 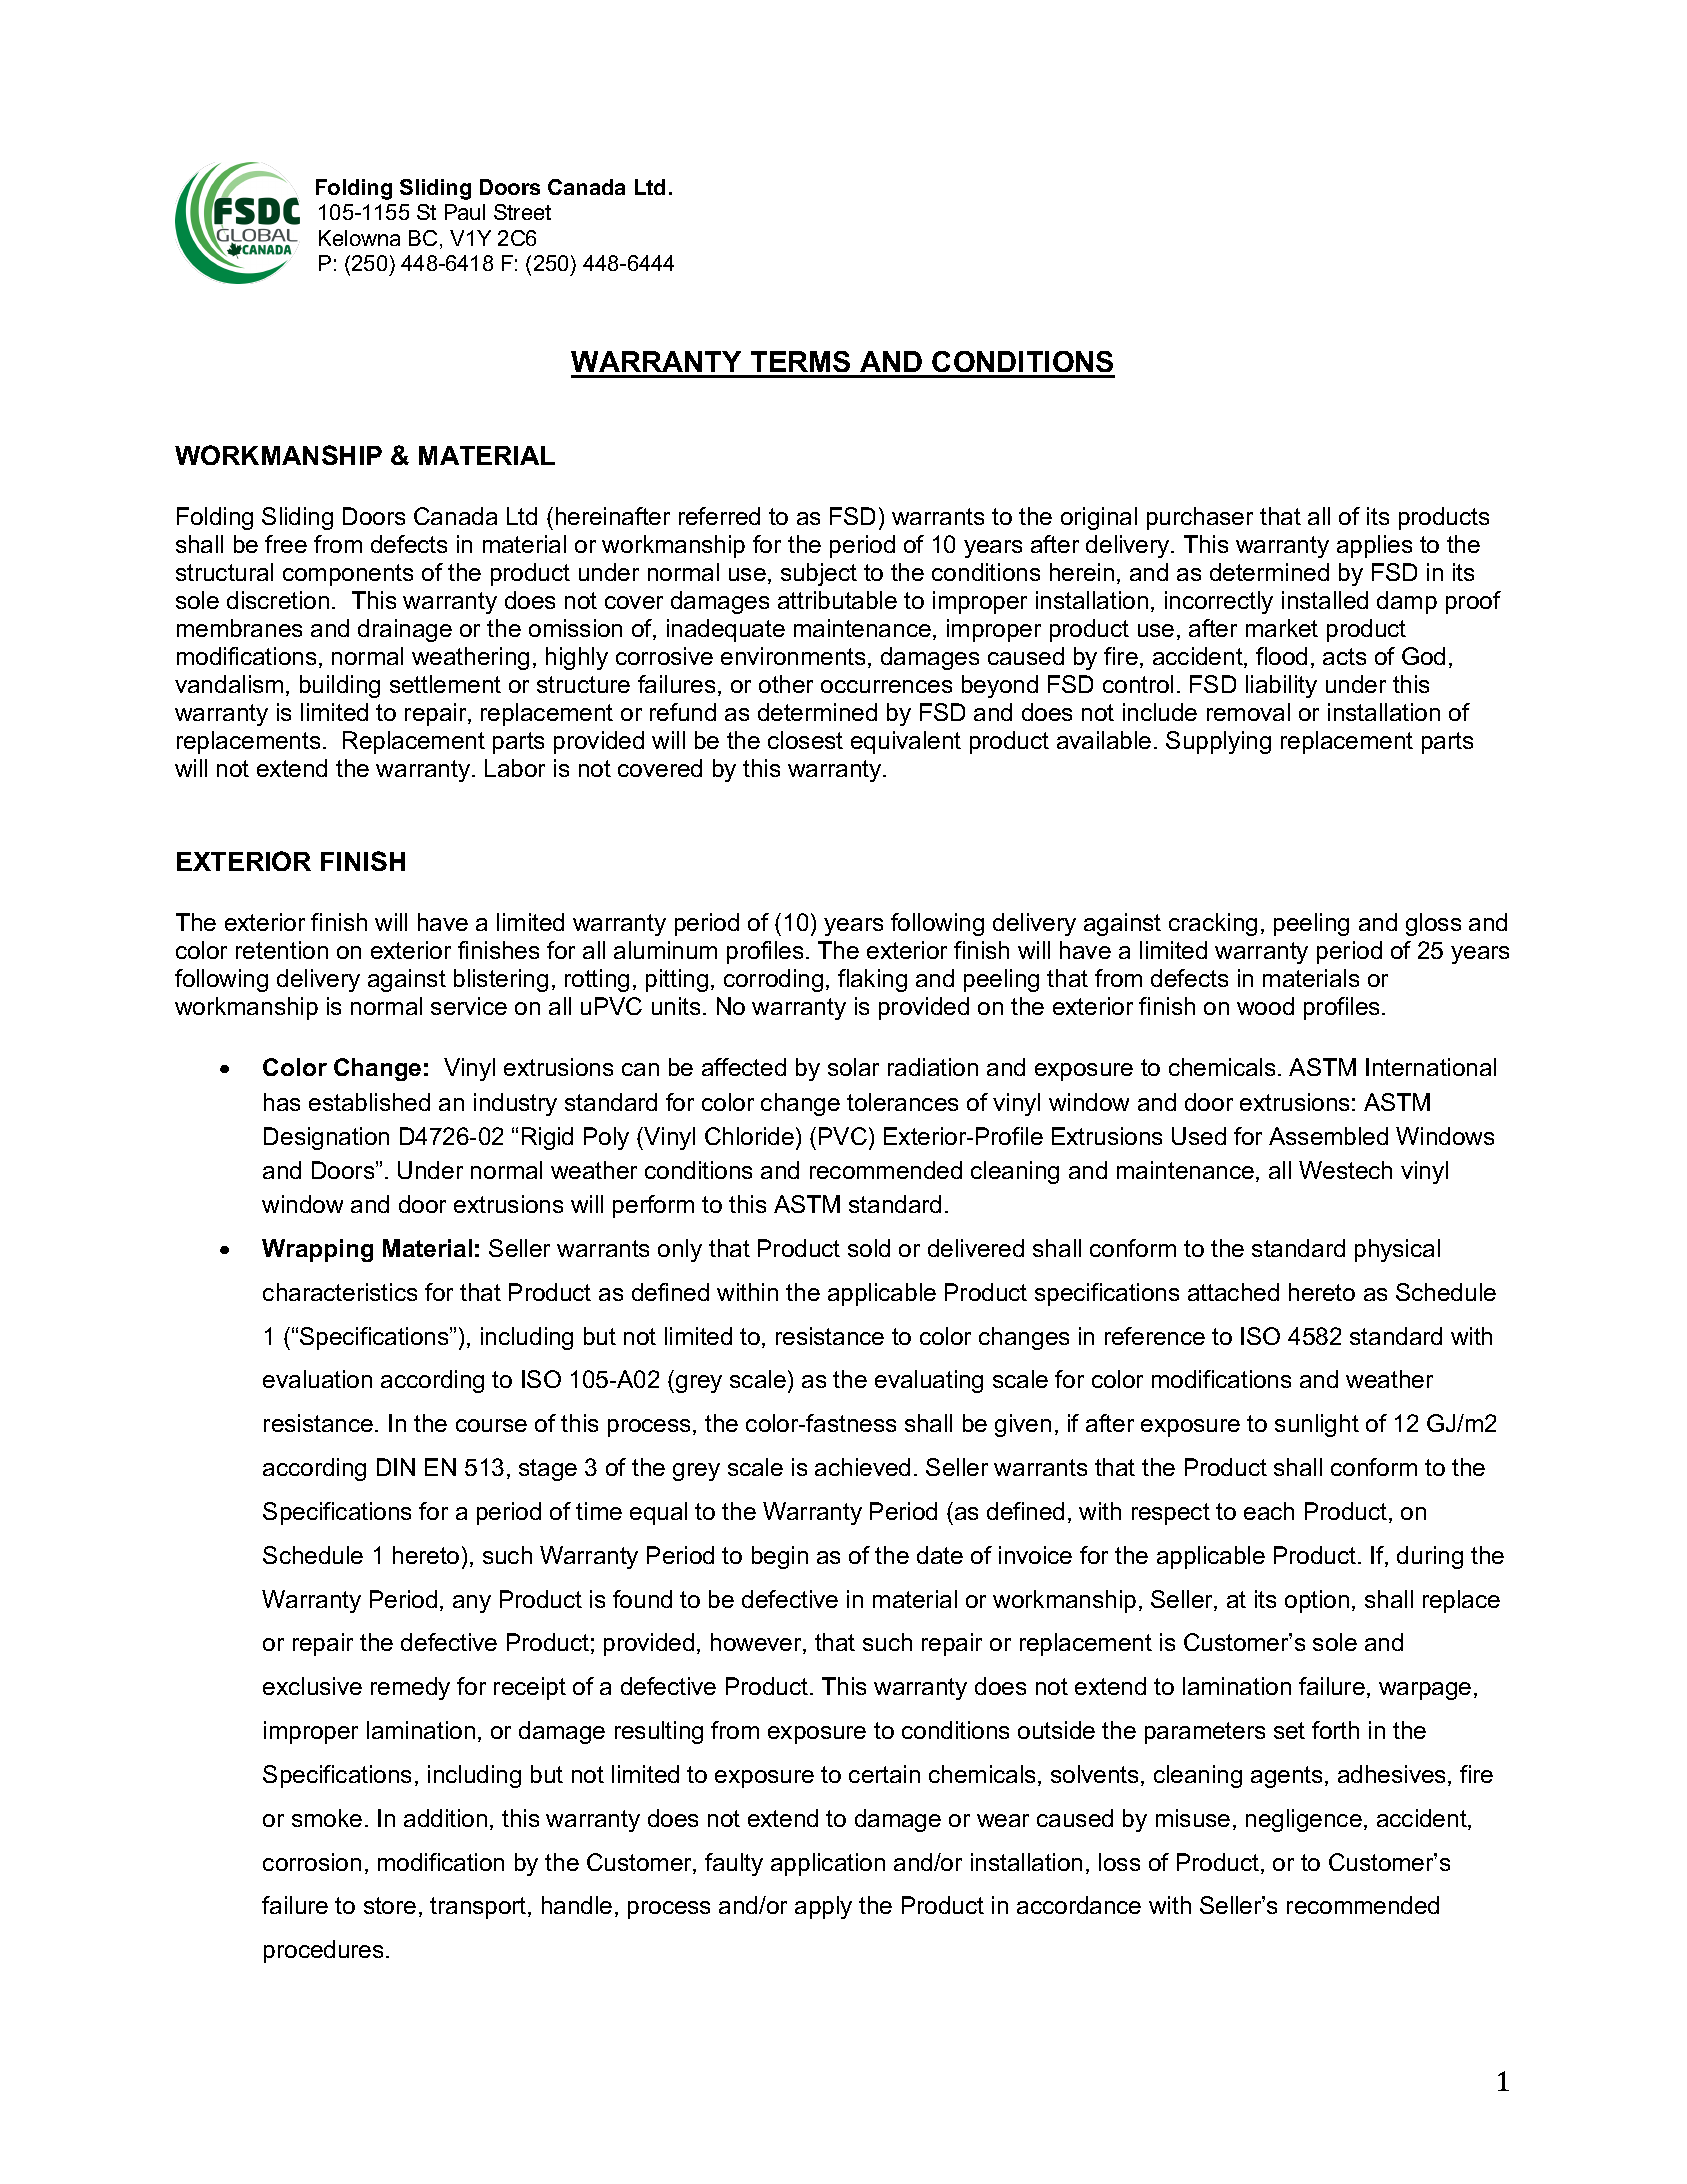 What do you see at coordinates (1328, 1136) in the screenshot?
I see `Assembled` at bounding box center [1328, 1136].
